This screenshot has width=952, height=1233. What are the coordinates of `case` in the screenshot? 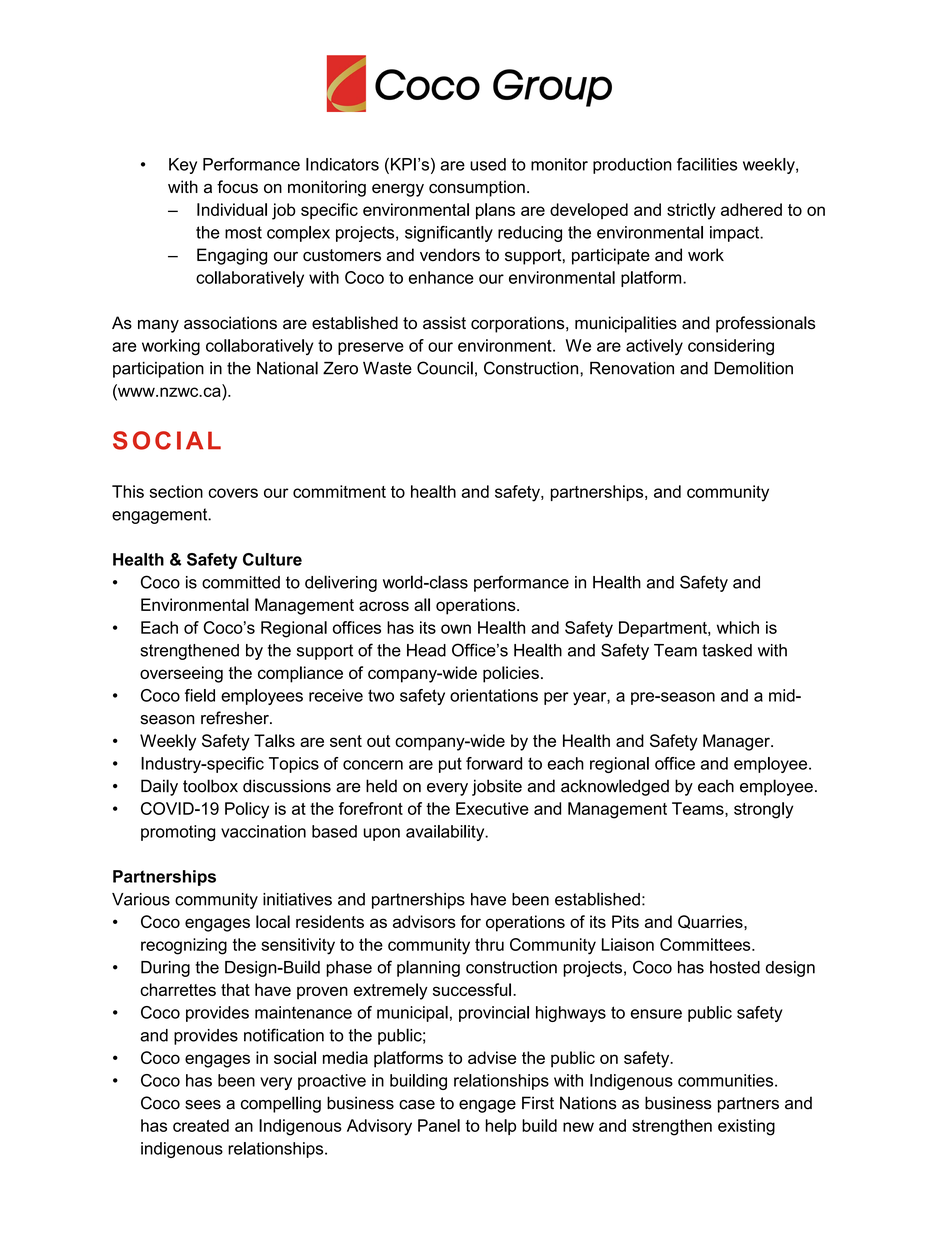 It's located at (417, 1105).
